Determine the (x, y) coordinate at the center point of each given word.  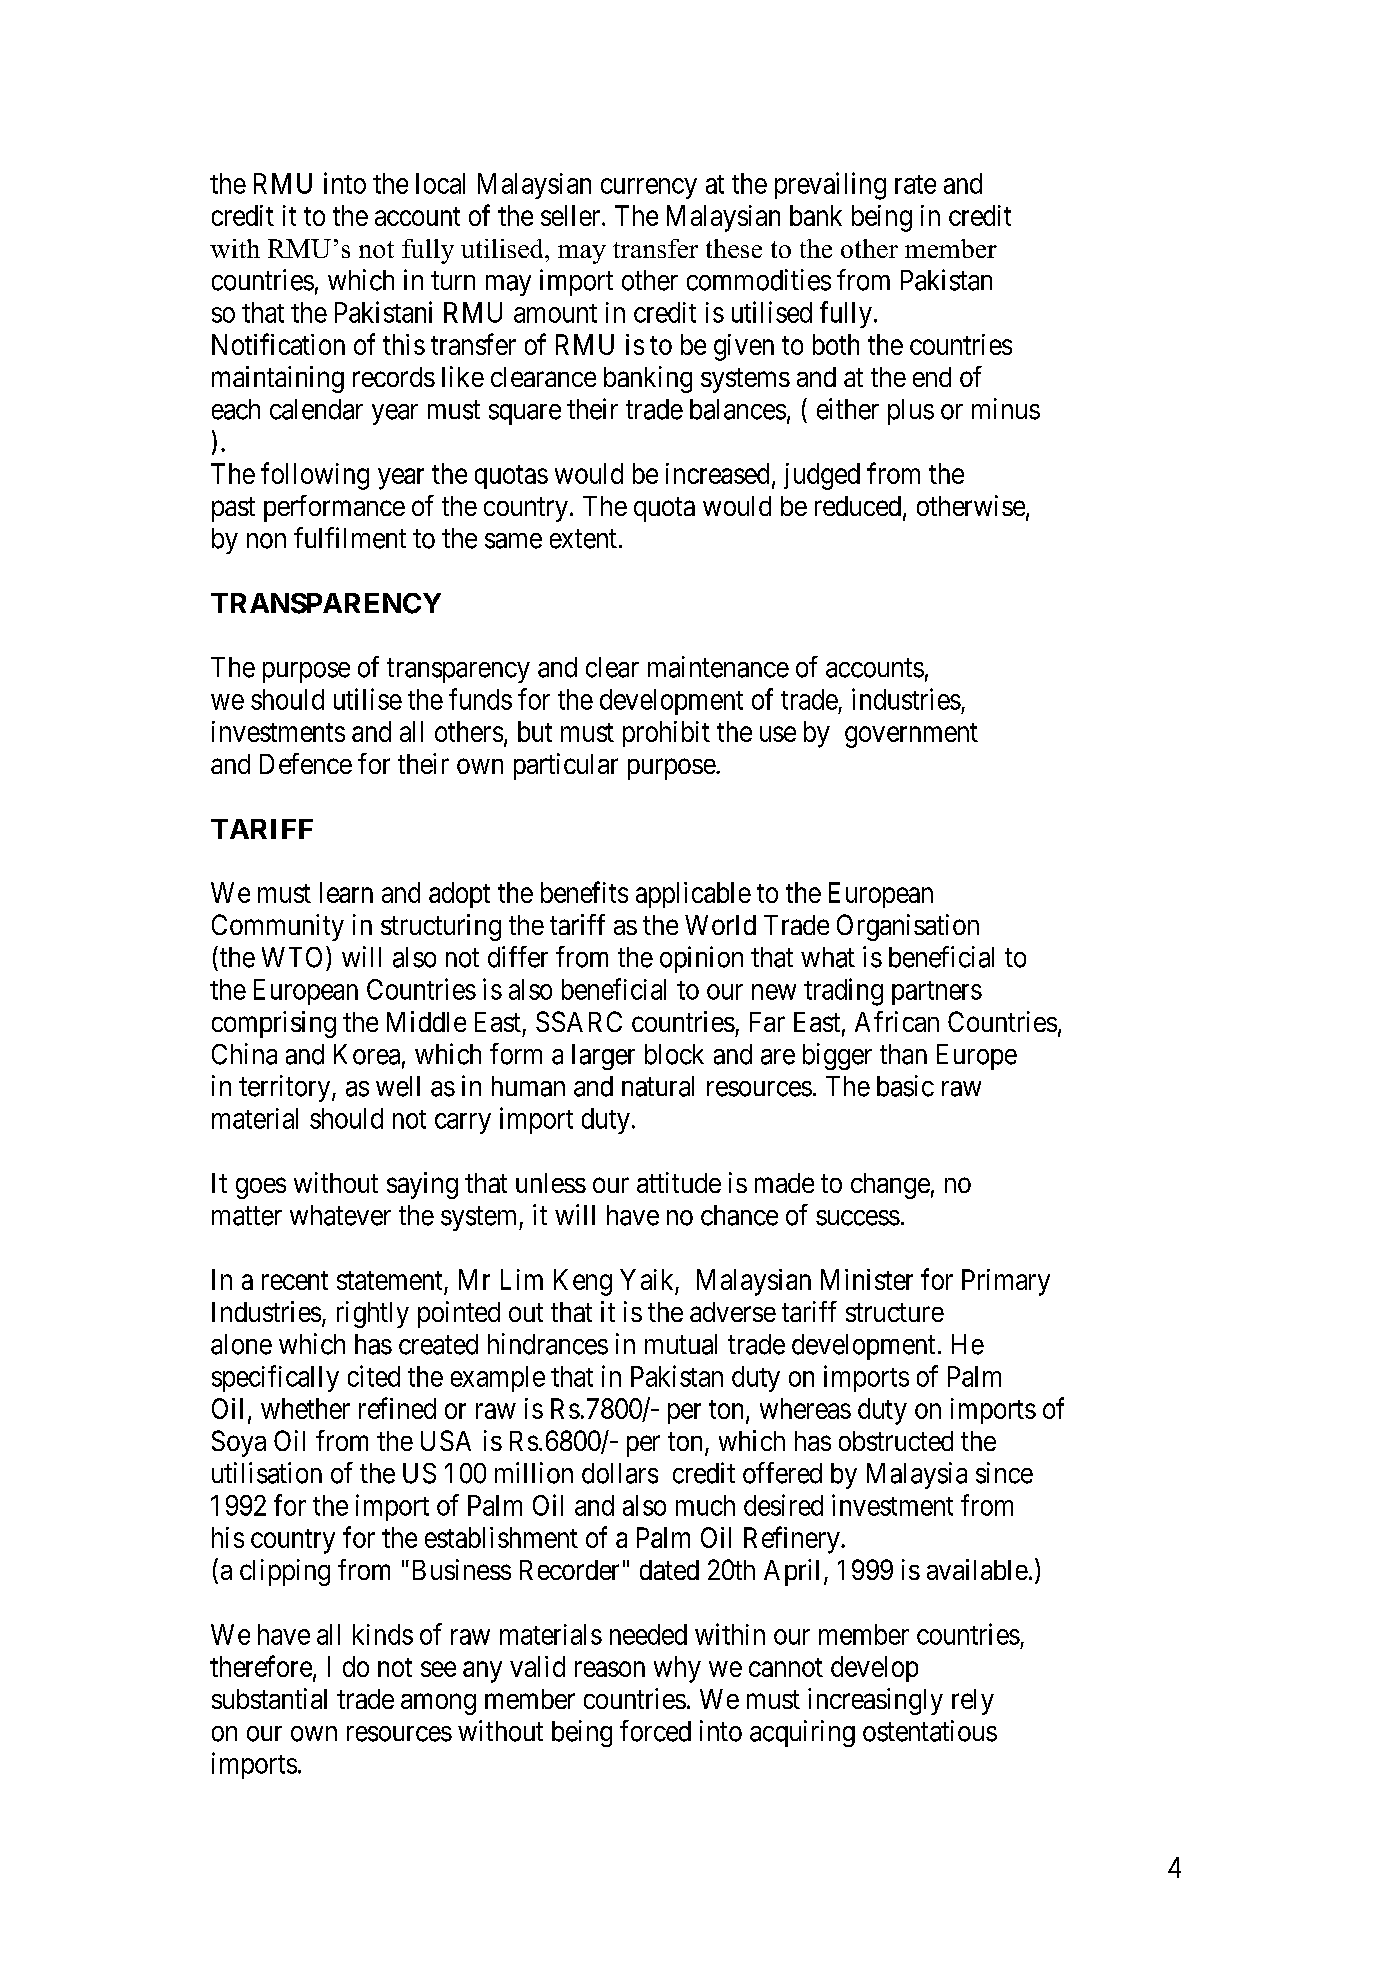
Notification (278, 344)
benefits (584, 892)
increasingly (875, 1701)
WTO (292, 957)
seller (572, 215)
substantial (269, 1698)
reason (610, 1669)
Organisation (908, 927)
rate (915, 184)
